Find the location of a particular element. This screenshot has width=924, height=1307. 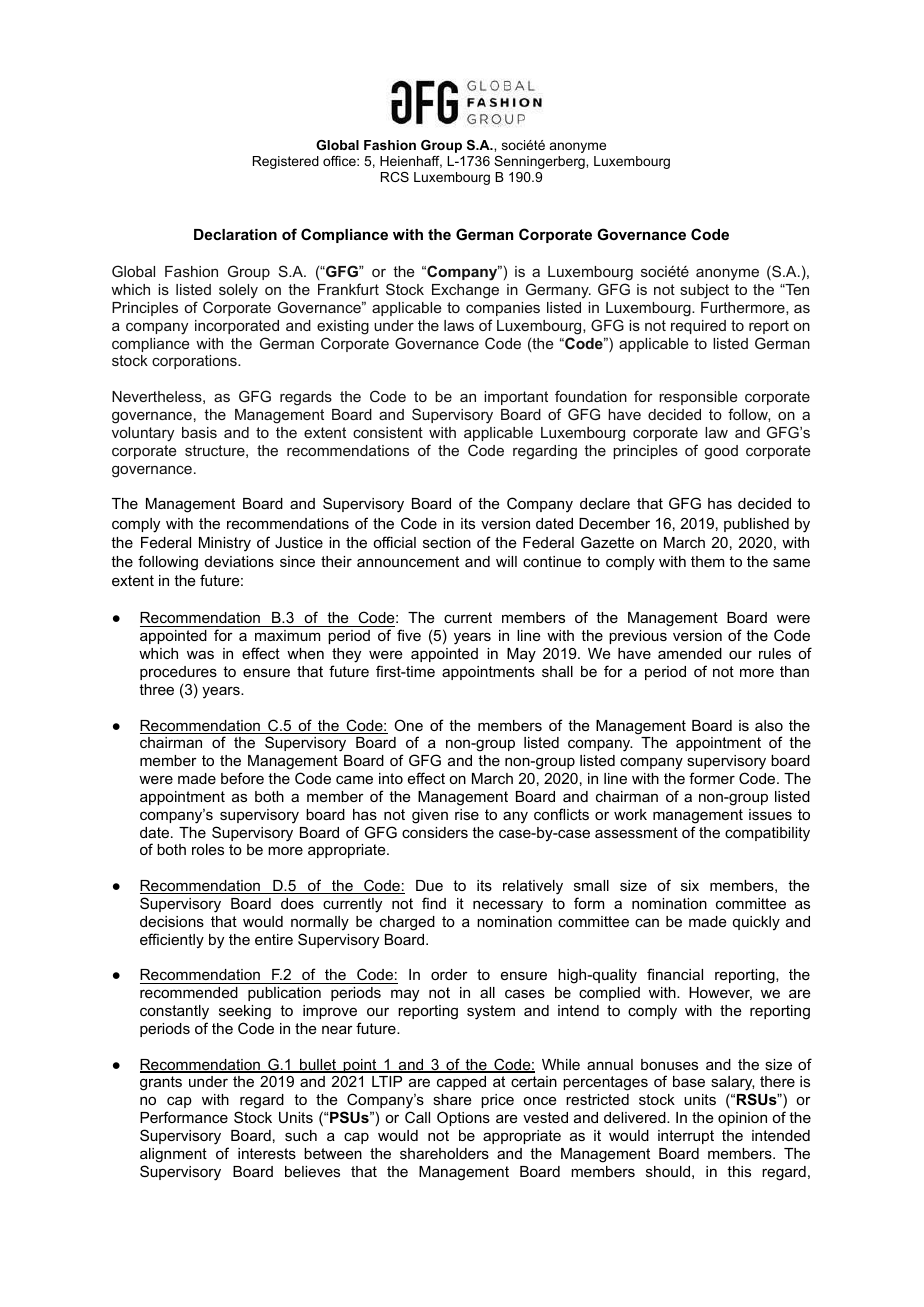

interrupt is located at coordinates (686, 1137).
